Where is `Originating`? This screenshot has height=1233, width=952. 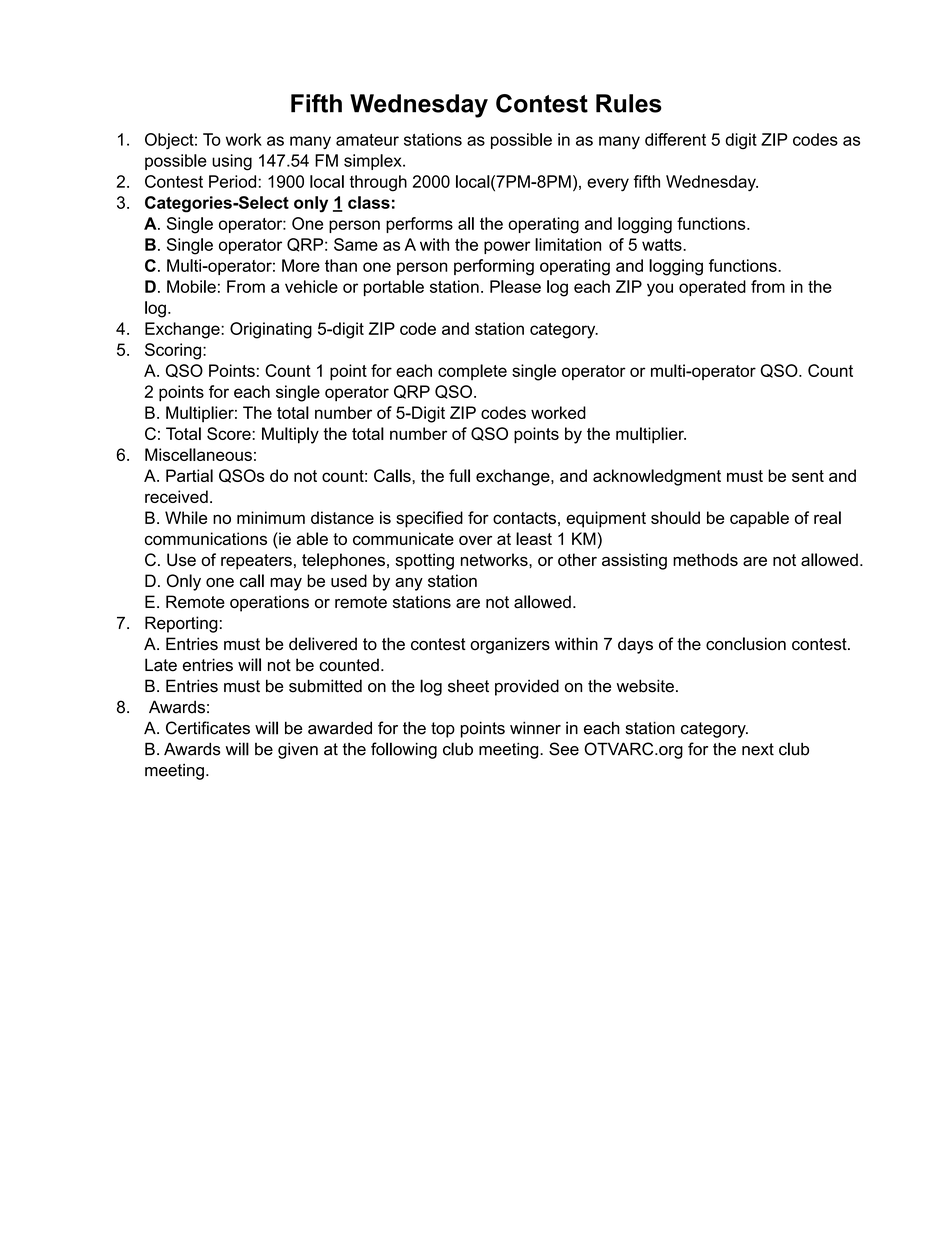 Originating is located at coordinates (271, 330).
